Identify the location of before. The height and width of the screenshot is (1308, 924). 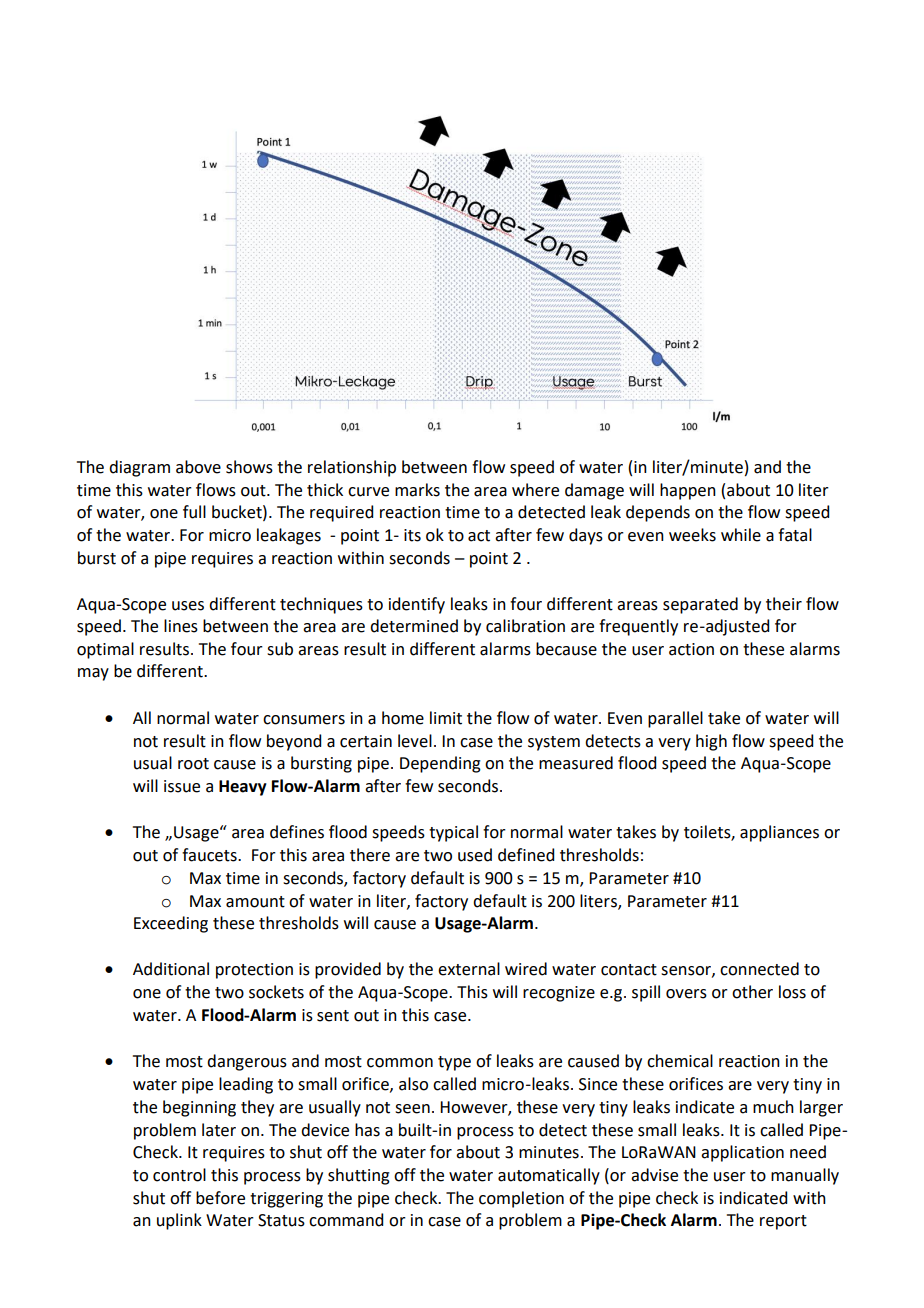
(220, 1198).
